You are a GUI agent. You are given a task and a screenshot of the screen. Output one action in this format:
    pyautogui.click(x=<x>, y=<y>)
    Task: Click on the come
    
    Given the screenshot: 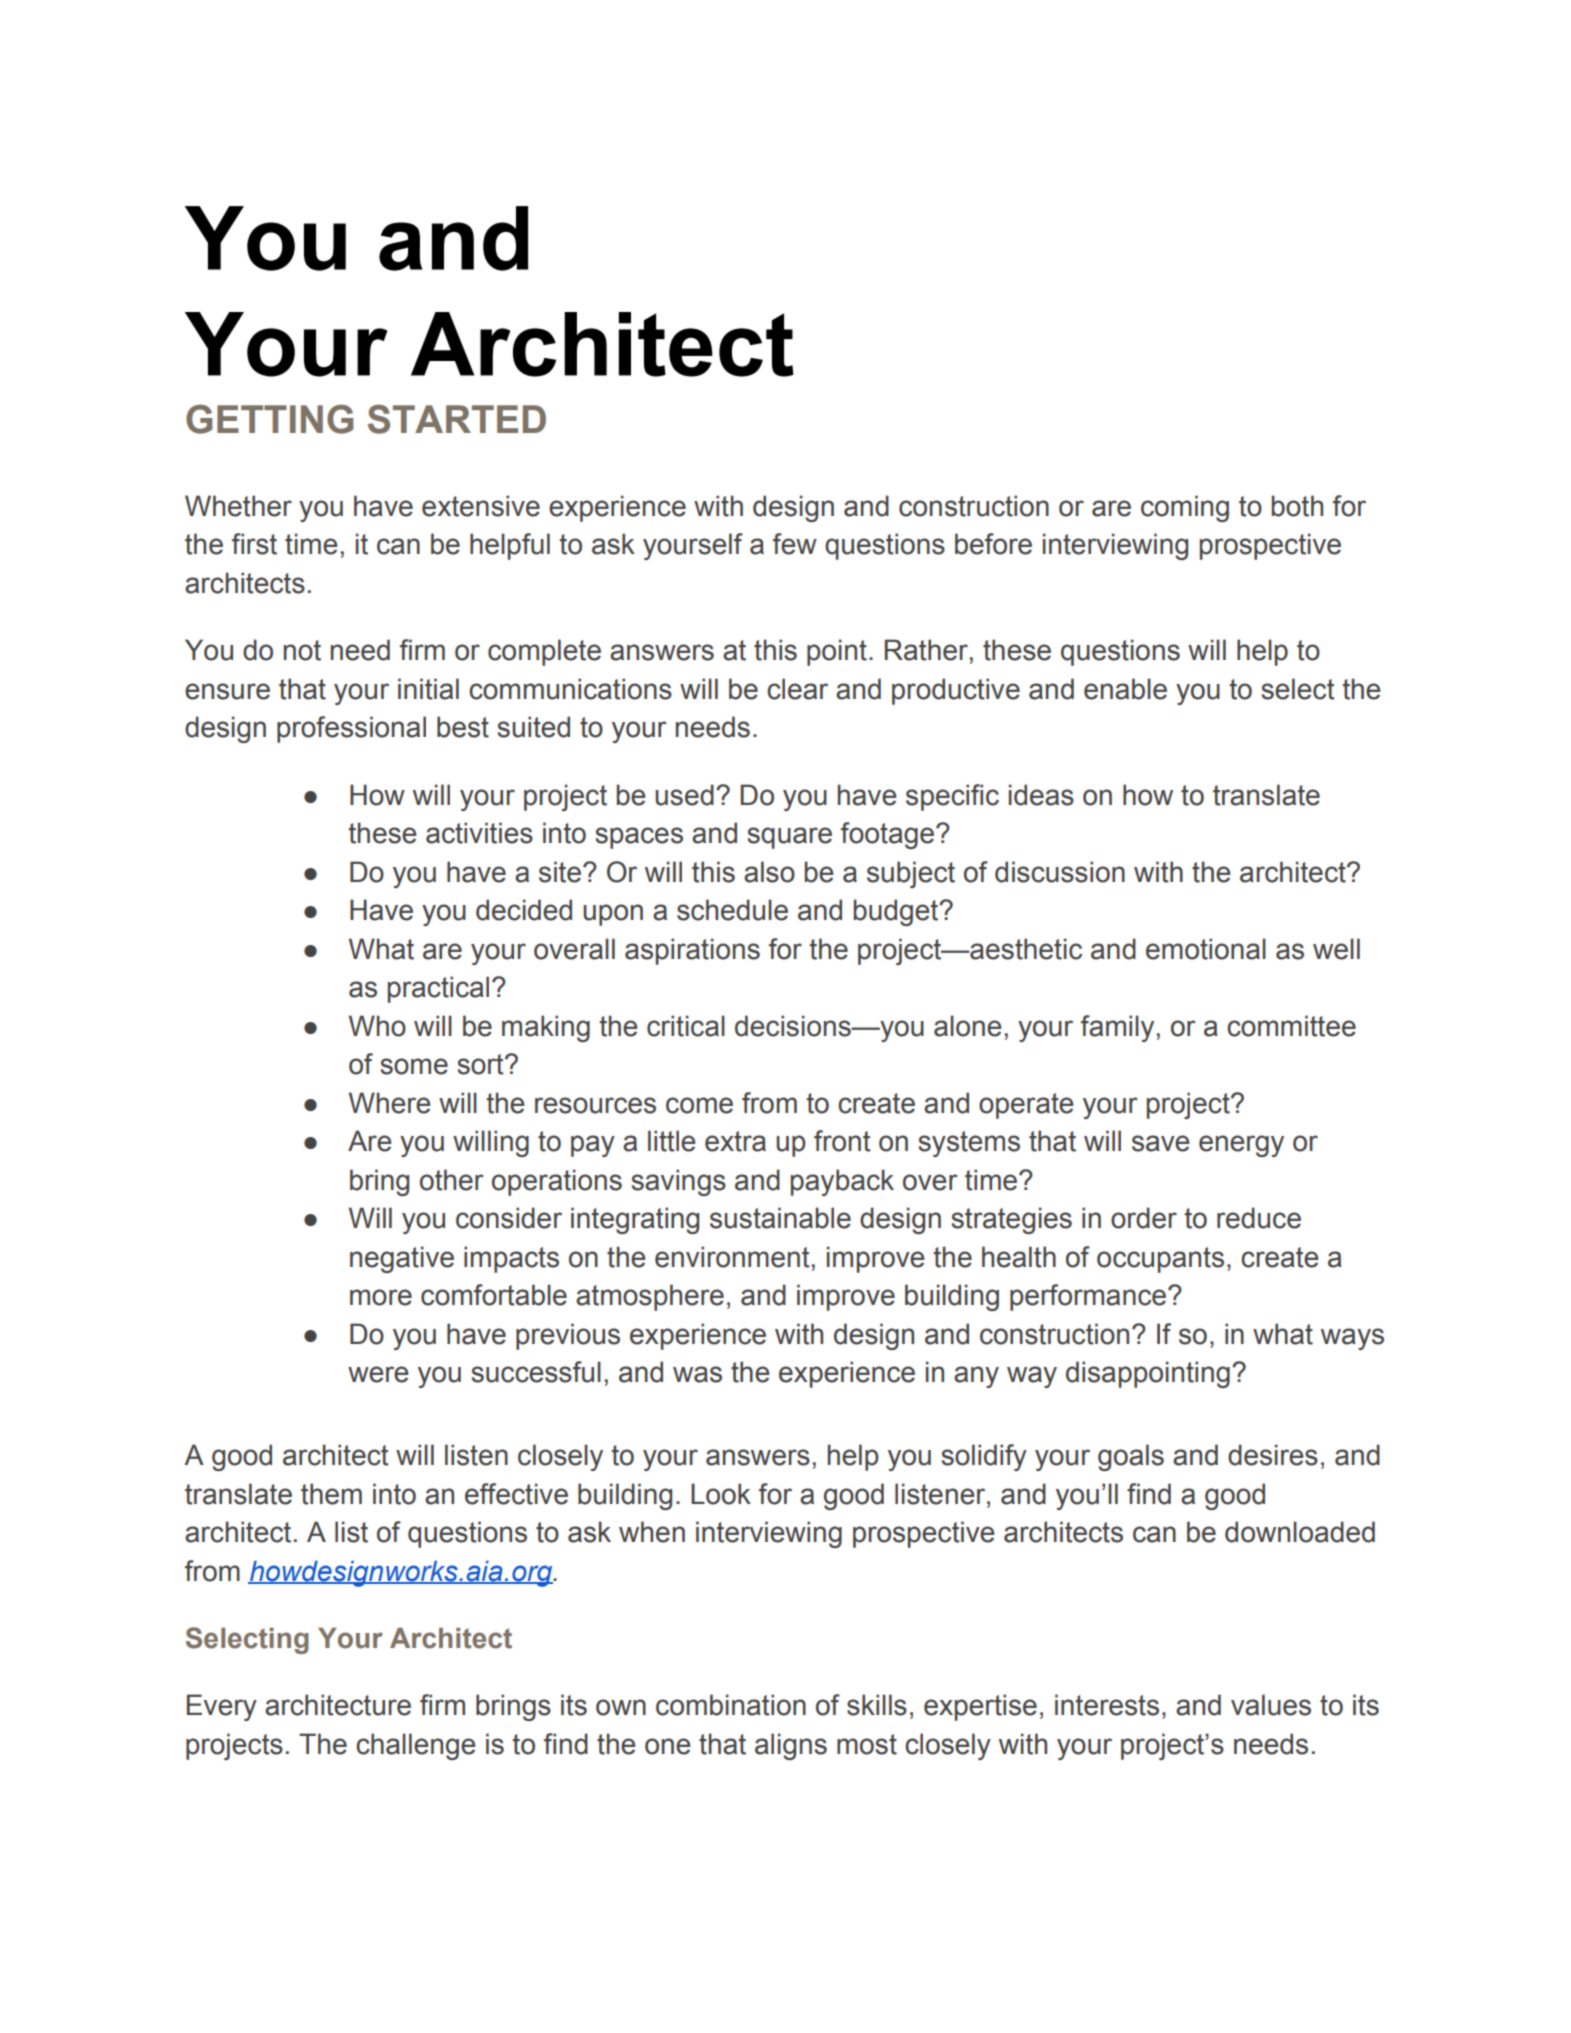 What is the action you would take?
    pyautogui.click(x=699, y=1105)
